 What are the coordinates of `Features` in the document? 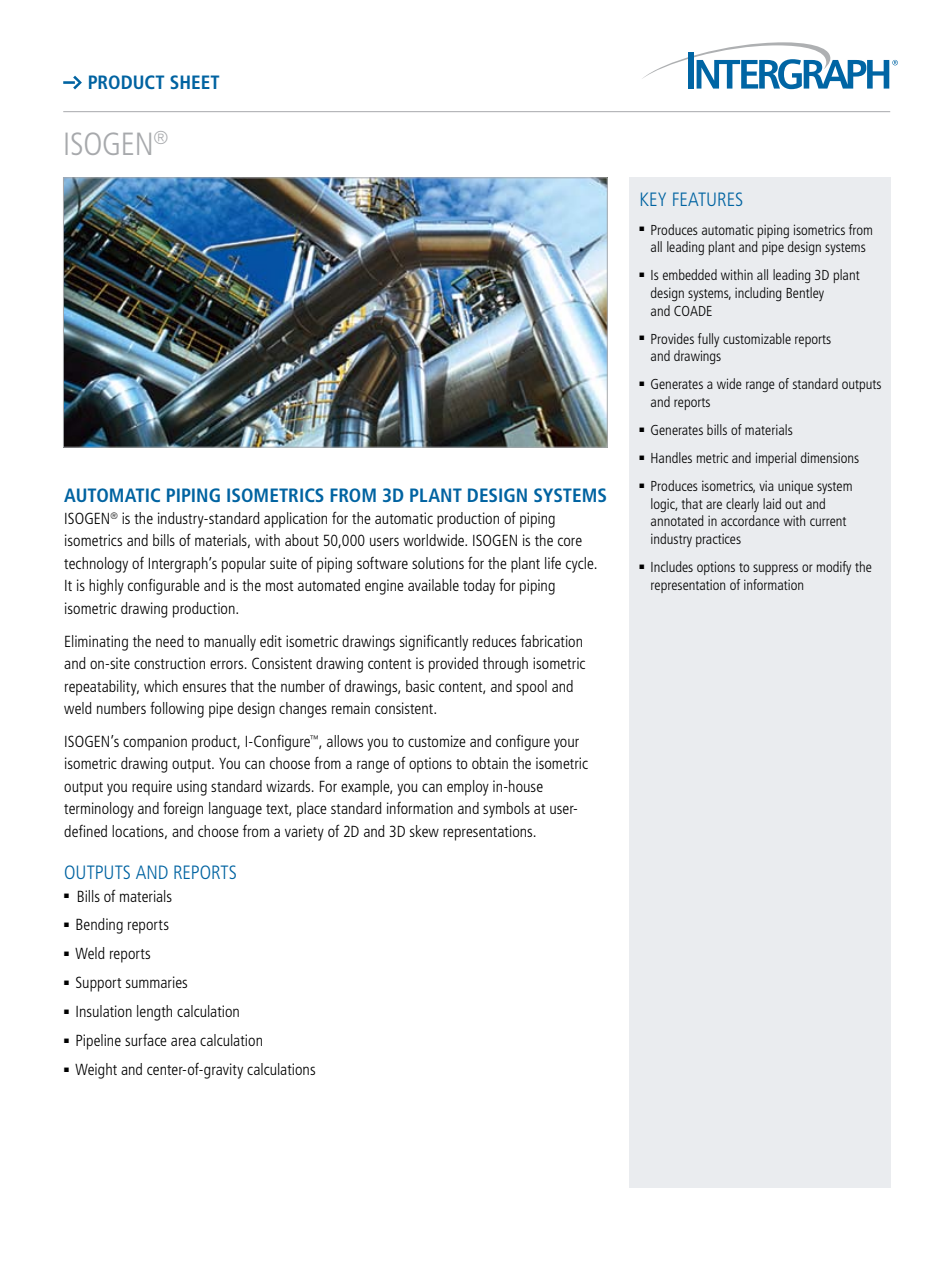 It's located at (707, 199).
